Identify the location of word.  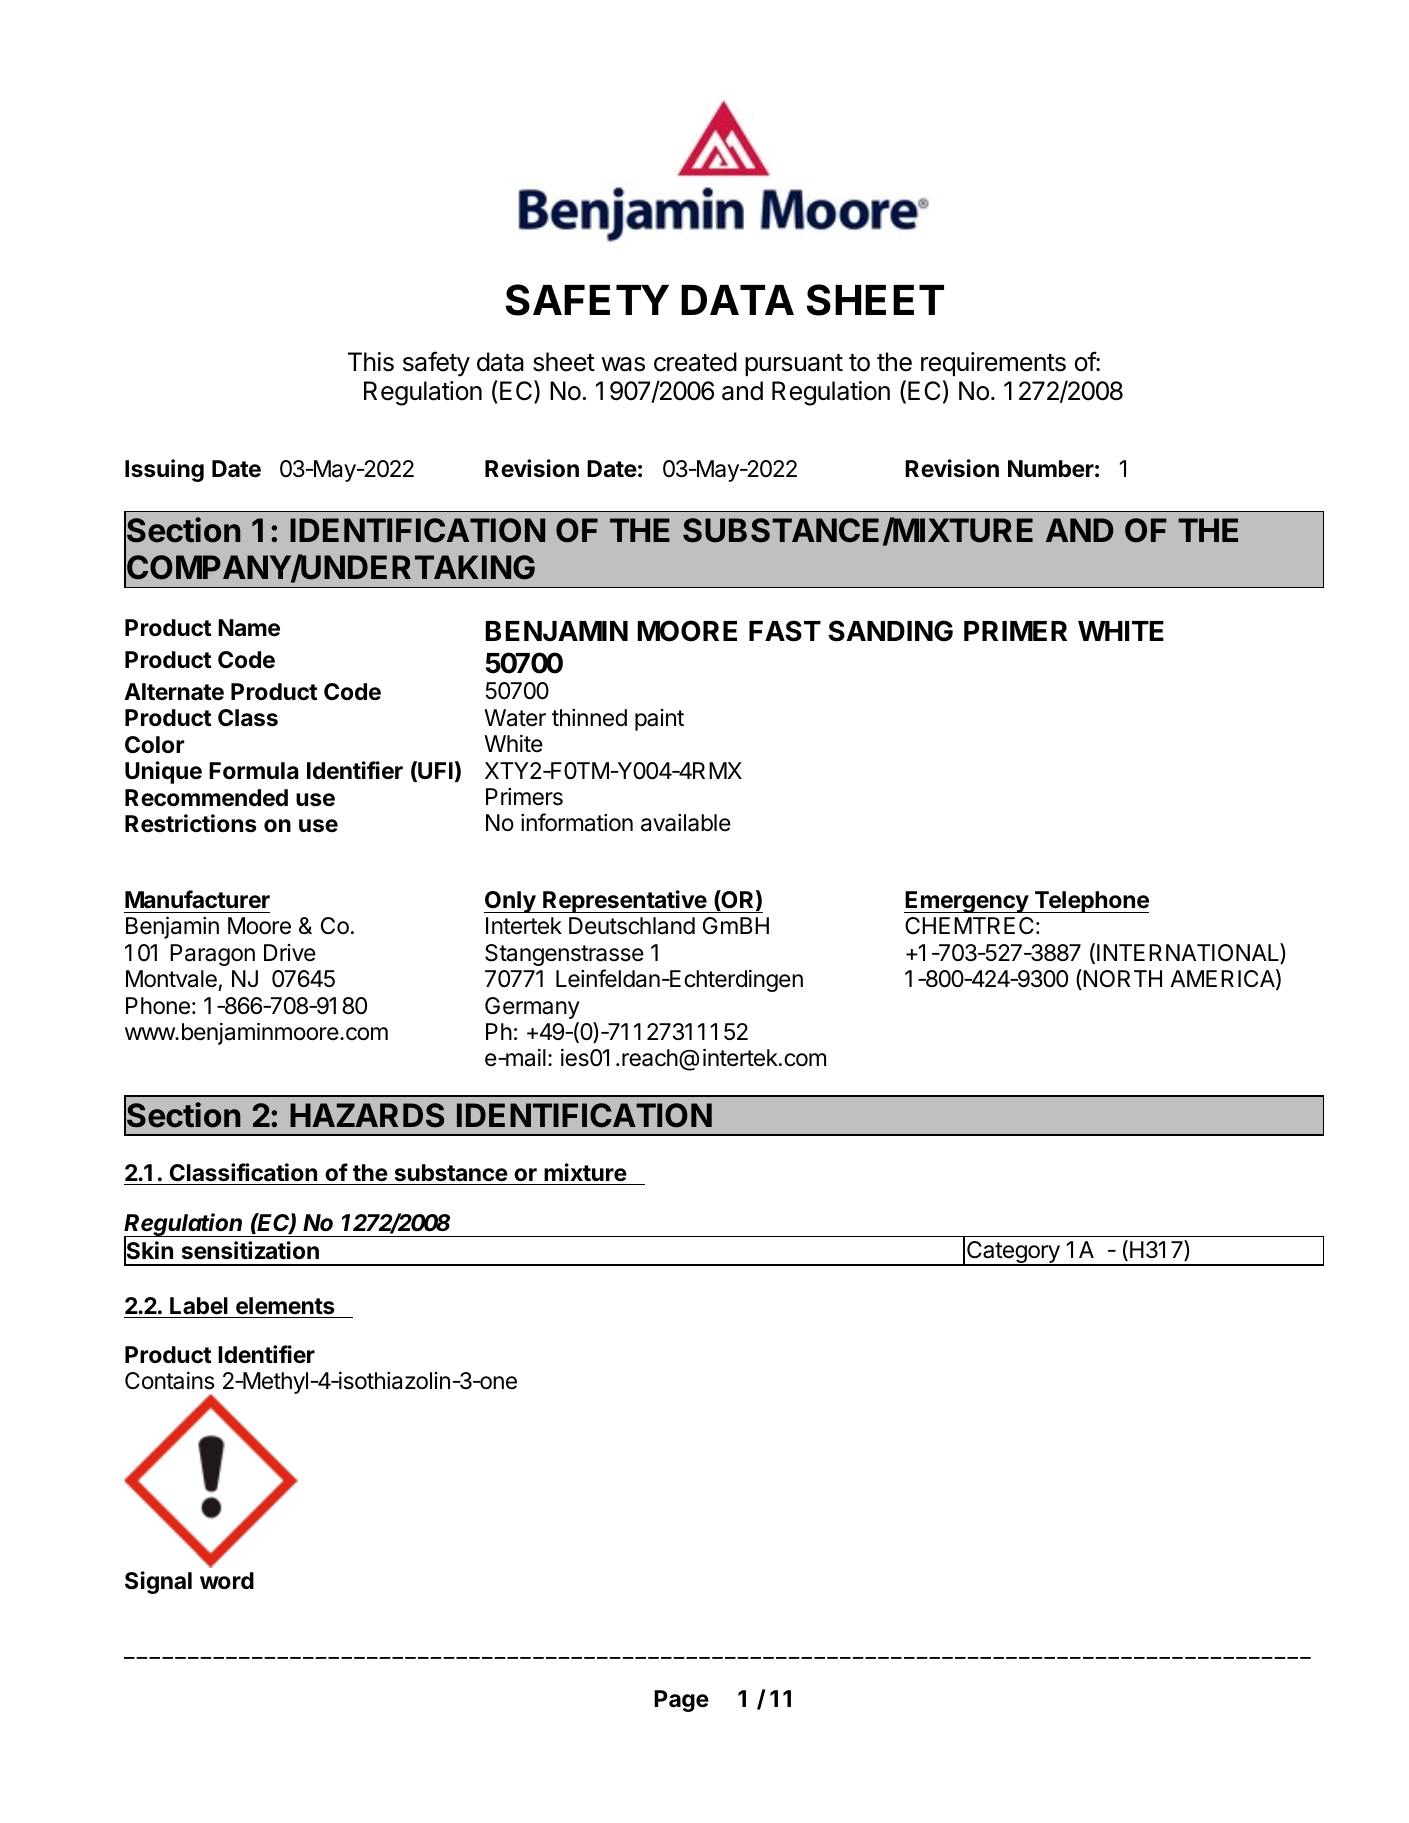
(227, 1581).
